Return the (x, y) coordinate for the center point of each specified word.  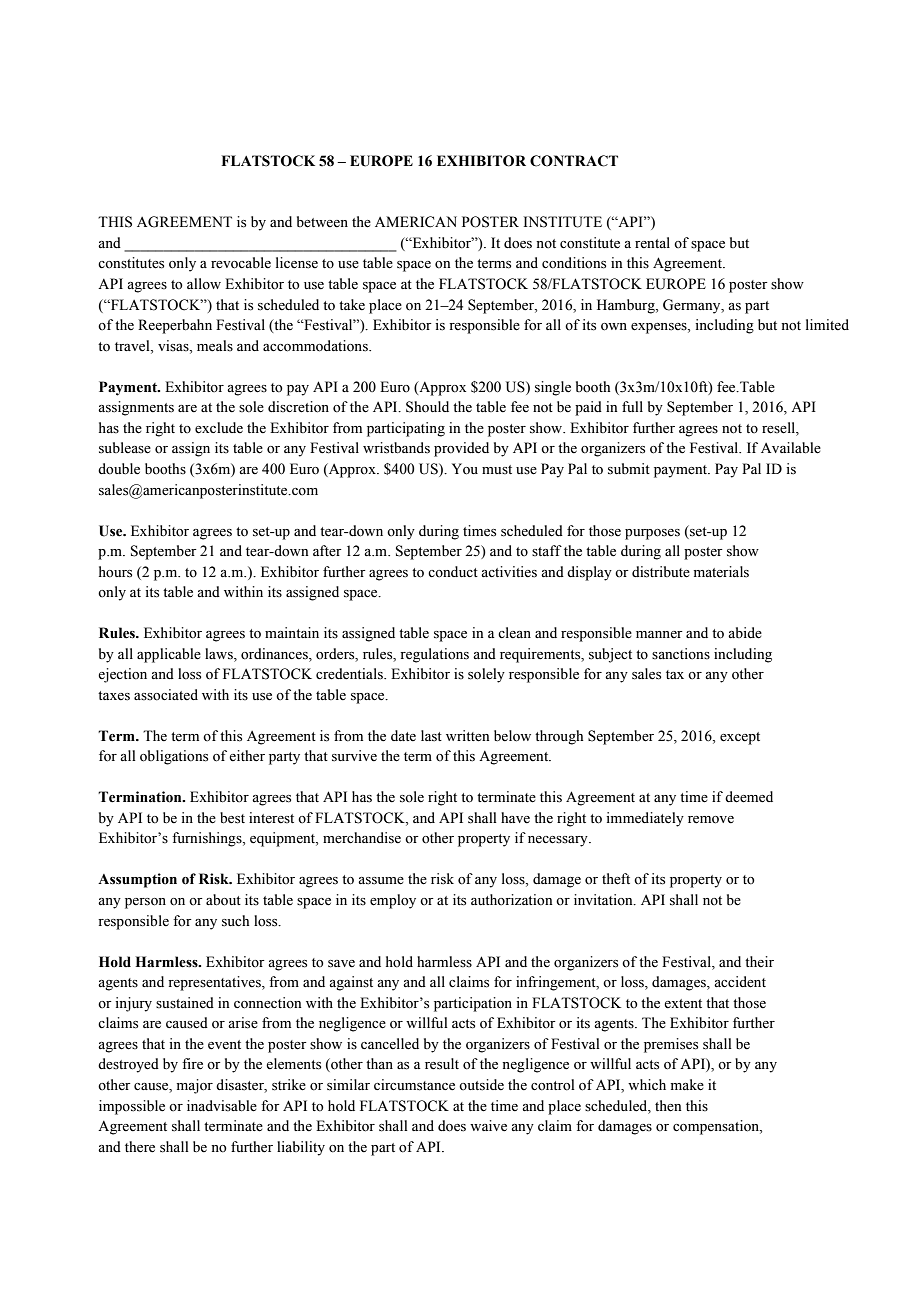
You (465, 469)
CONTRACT (574, 161)
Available (791, 448)
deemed (749, 797)
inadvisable (222, 1106)
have (515, 818)
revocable (241, 263)
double (119, 469)
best (232, 818)
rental (652, 243)
